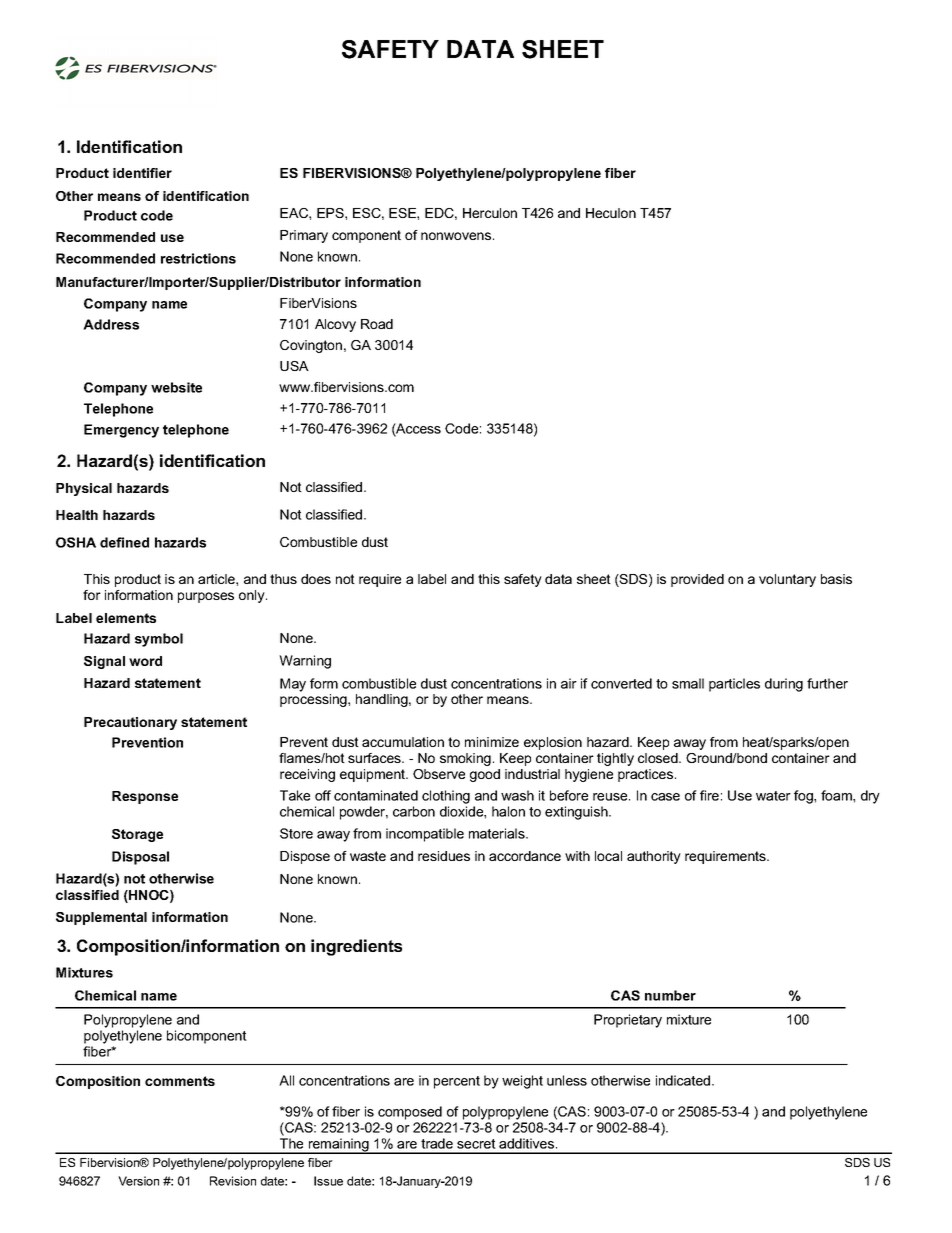 The image size is (952, 1233). I want to click on USA, so click(294, 366).
